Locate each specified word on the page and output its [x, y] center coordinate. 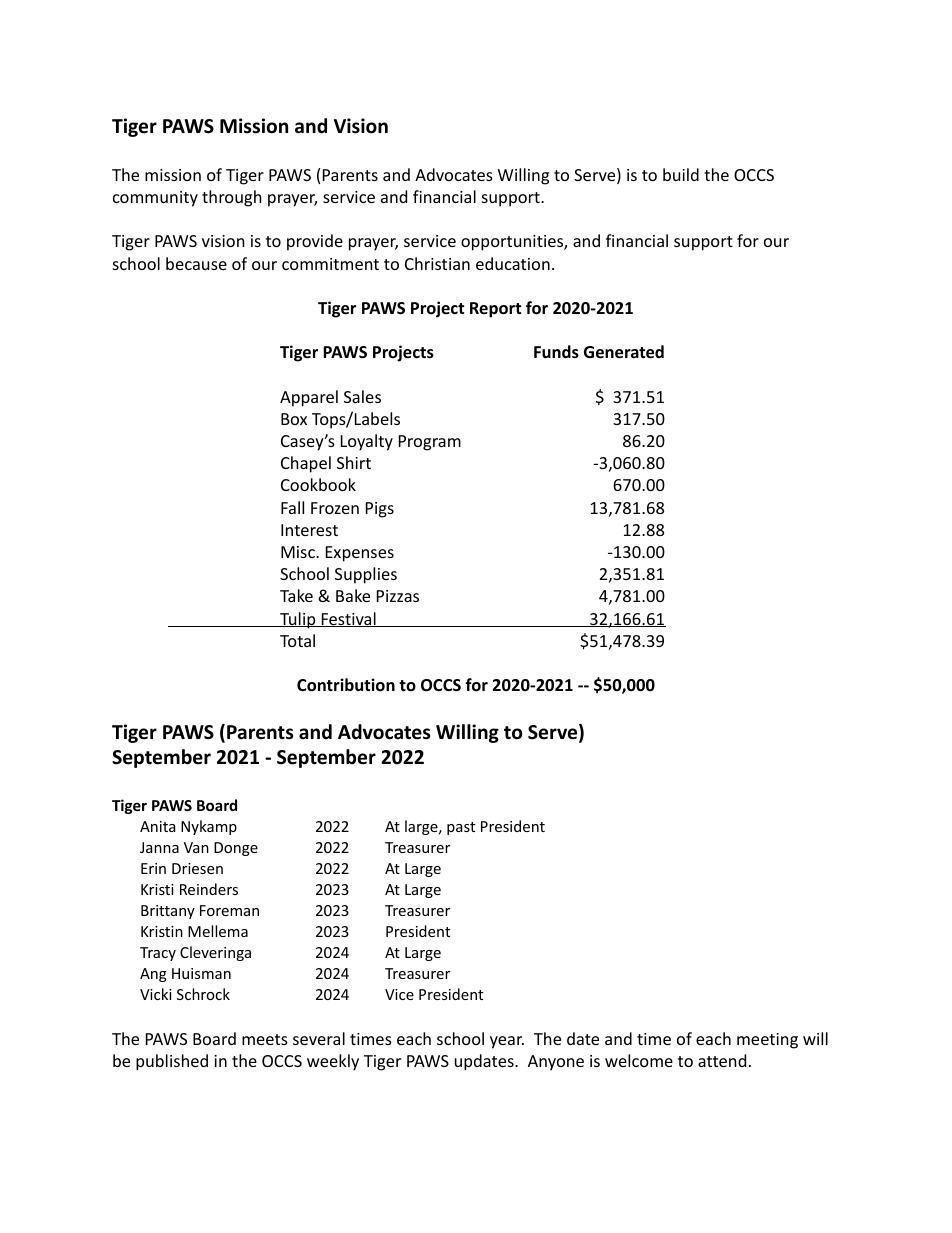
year [507, 1042]
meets [265, 1039]
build [681, 174]
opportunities [513, 243]
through [232, 198]
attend [722, 1060]
